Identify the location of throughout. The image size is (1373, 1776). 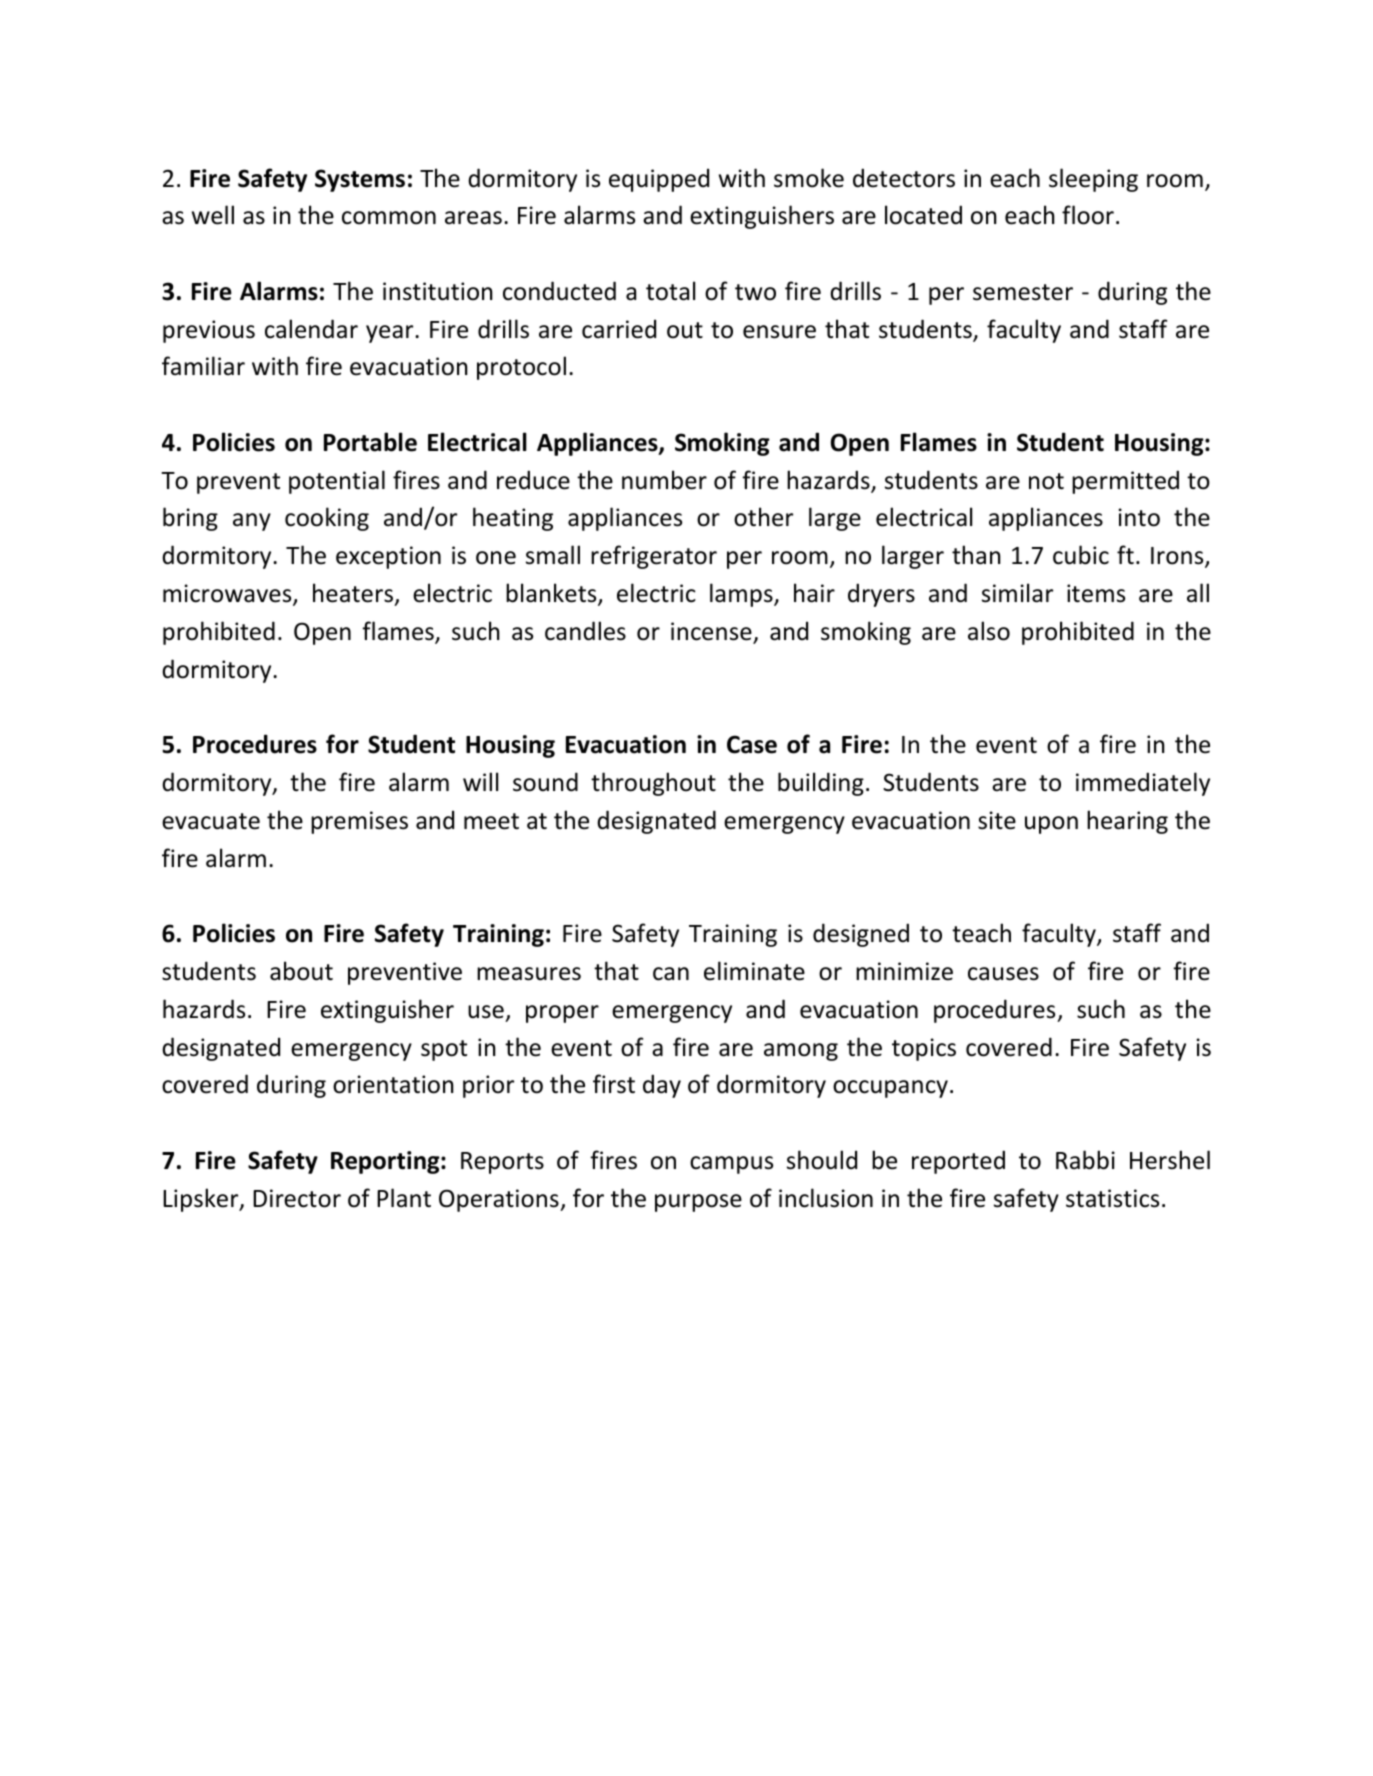
(653, 784).
